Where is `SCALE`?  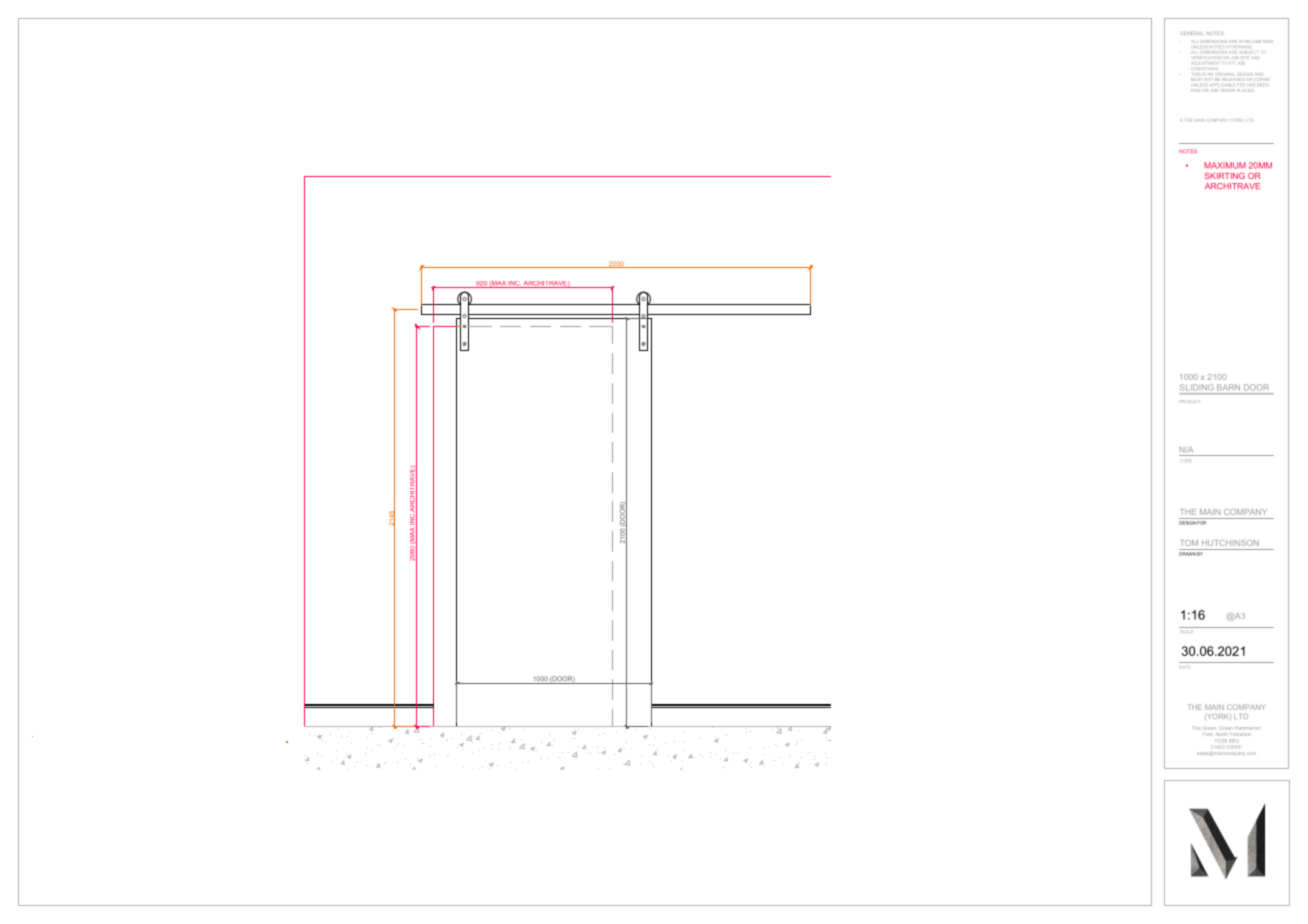
SCALE is located at coordinates (1189, 632).
